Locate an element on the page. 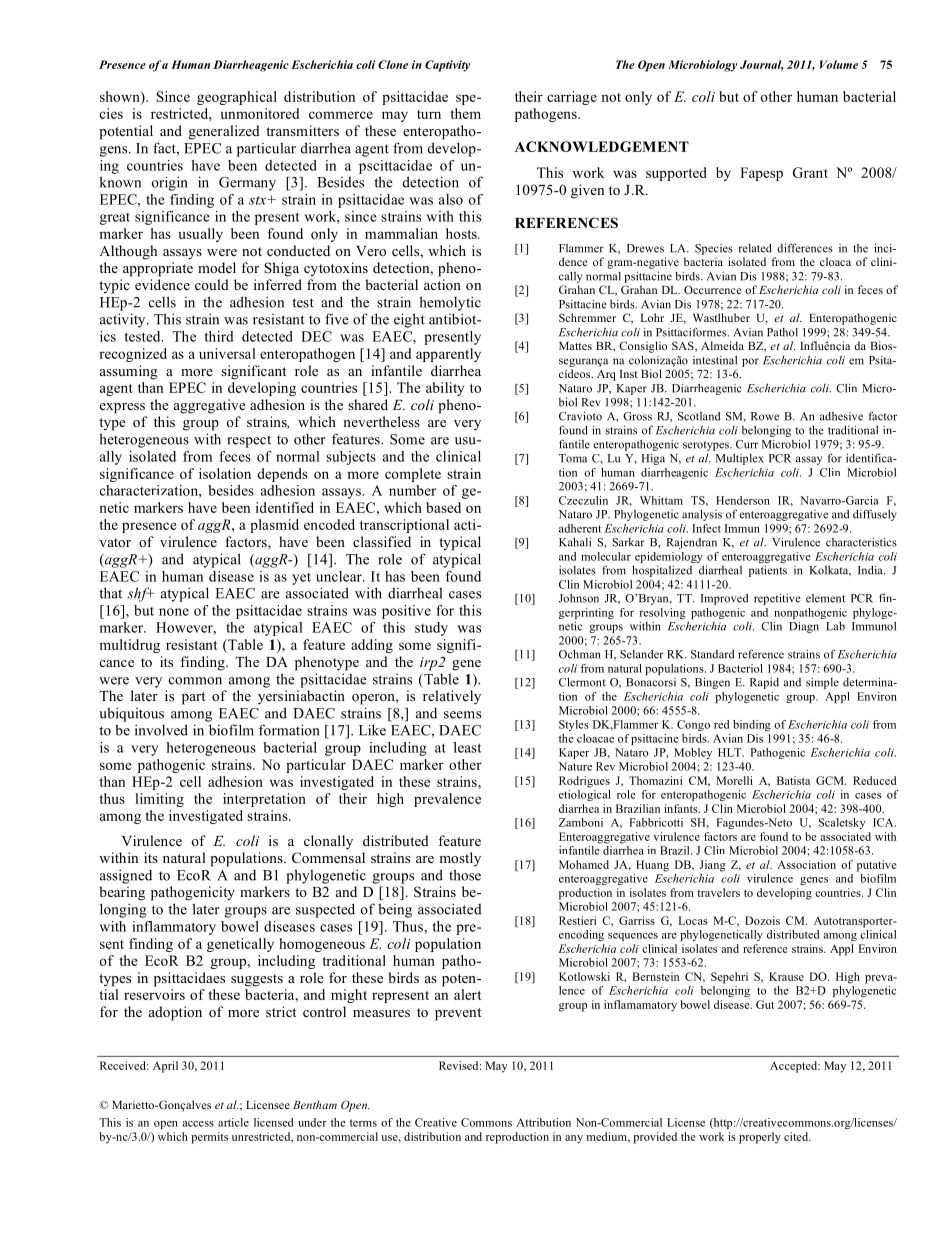 This image has height=1233, width=952. access is located at coordinates (198, 1124).
